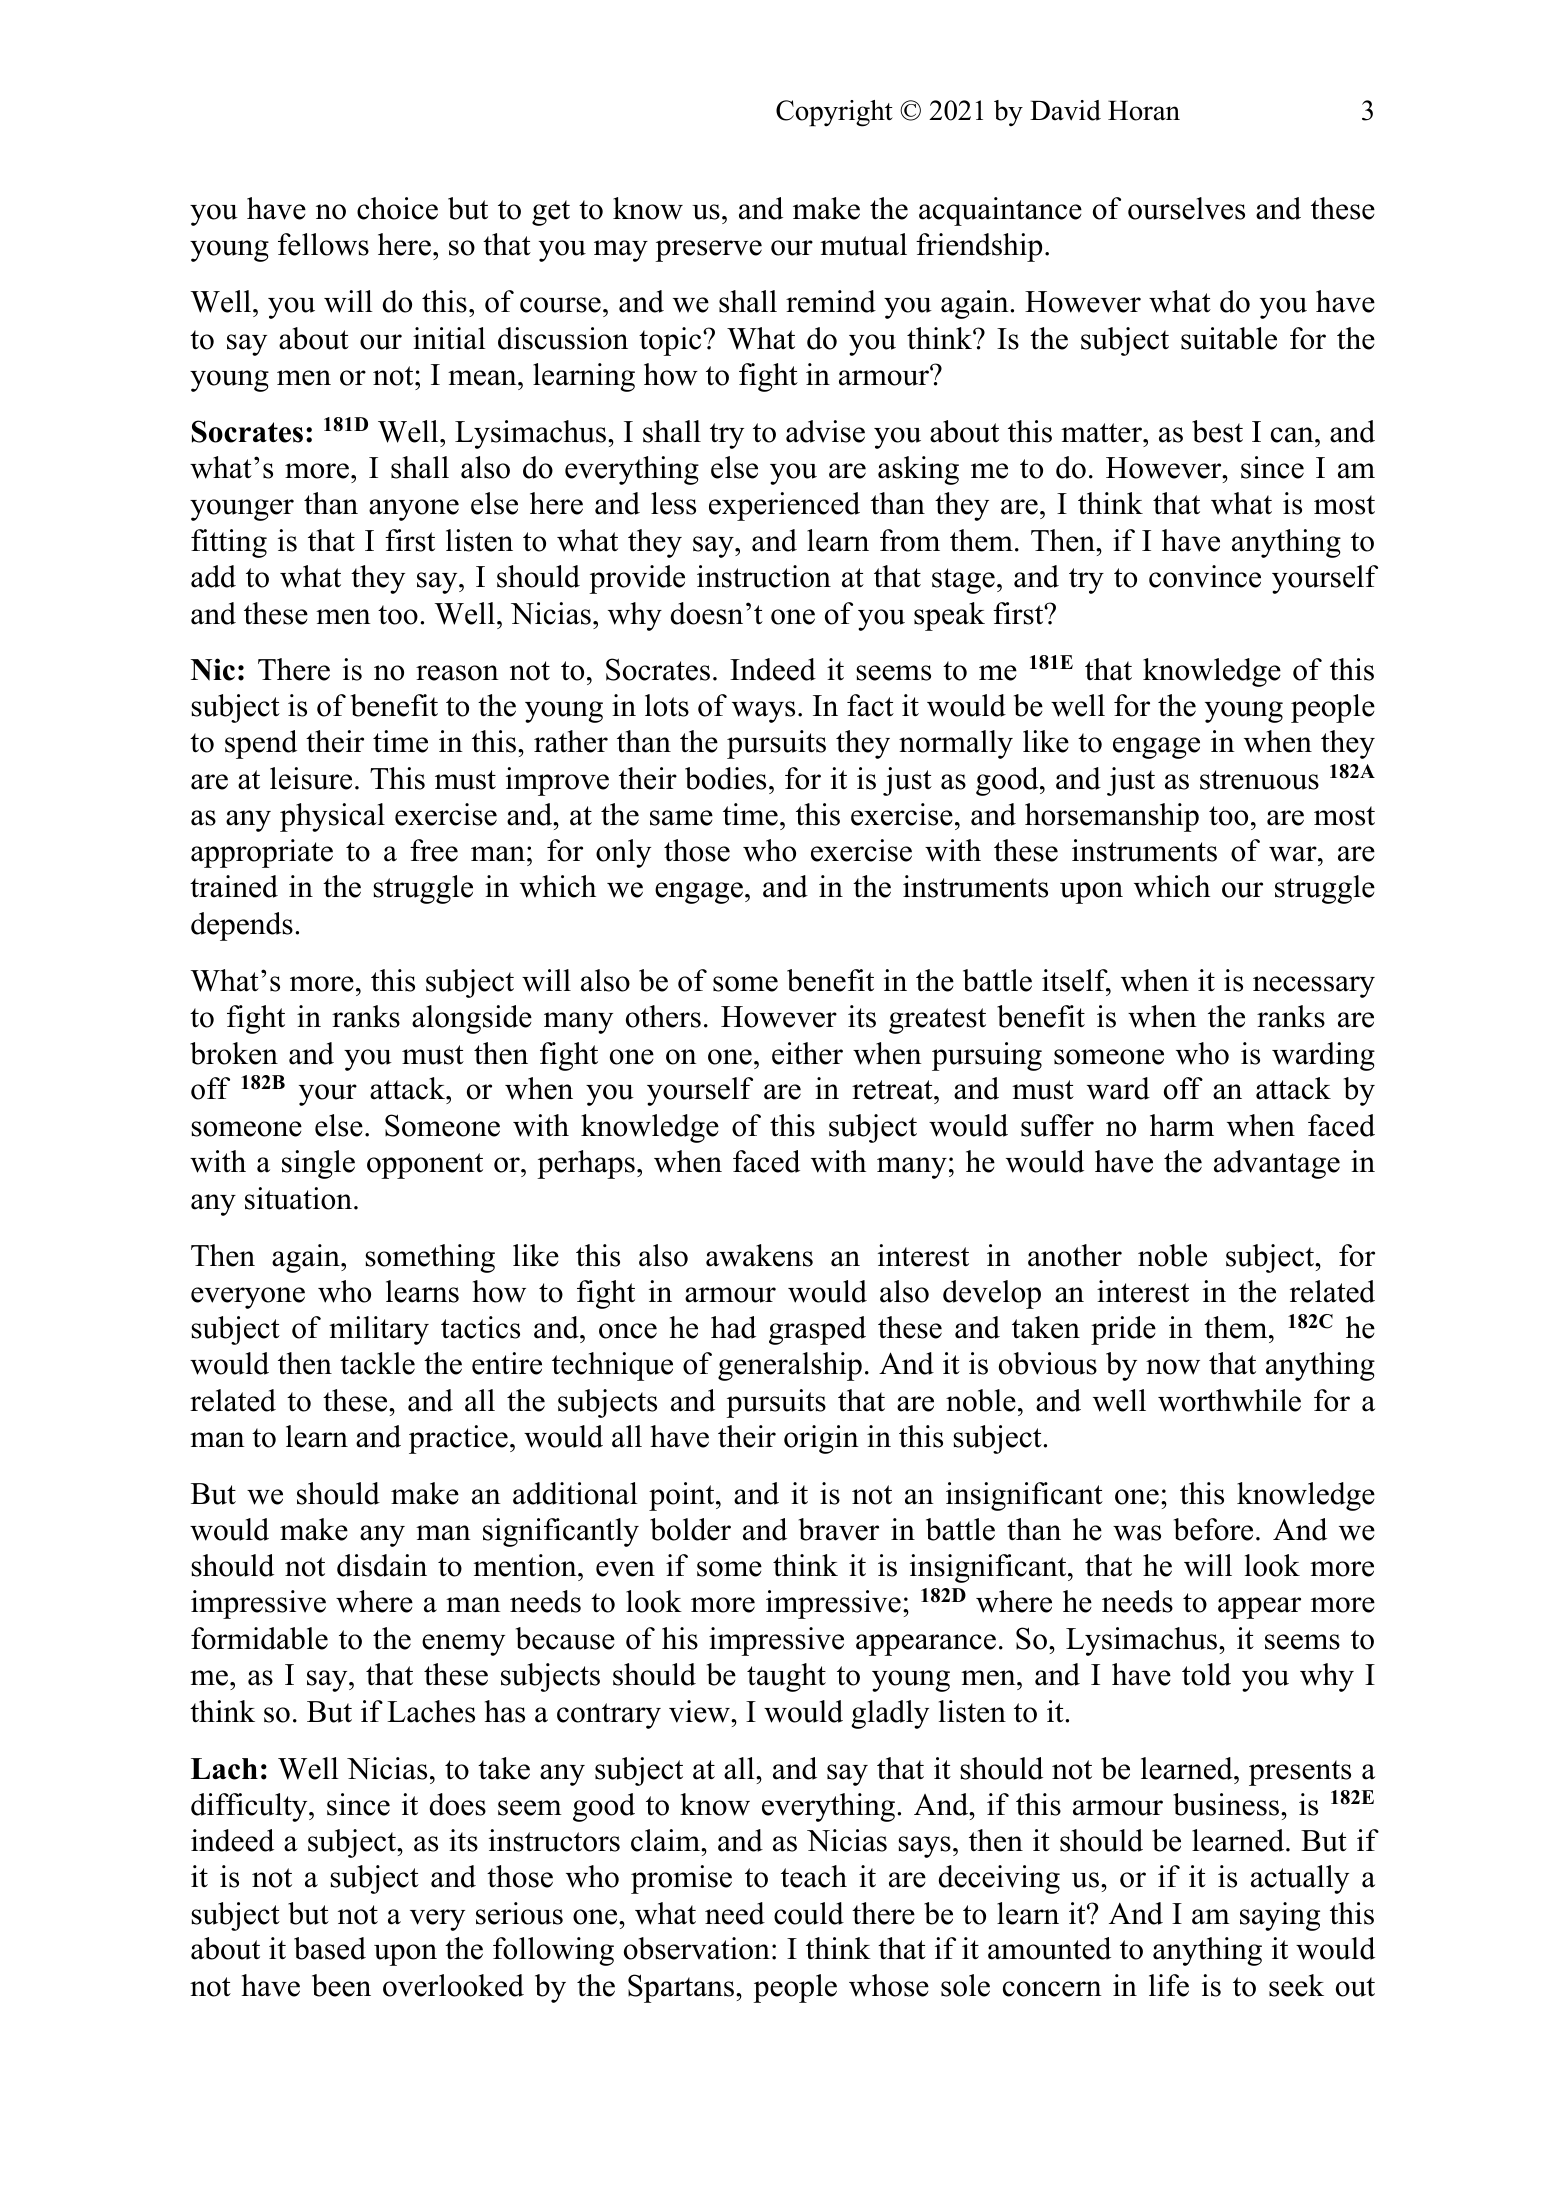 This page has height=2210, width=1563. Describe the element at coordinates (472, 1019) in the page. I see `alongside` at that location.
